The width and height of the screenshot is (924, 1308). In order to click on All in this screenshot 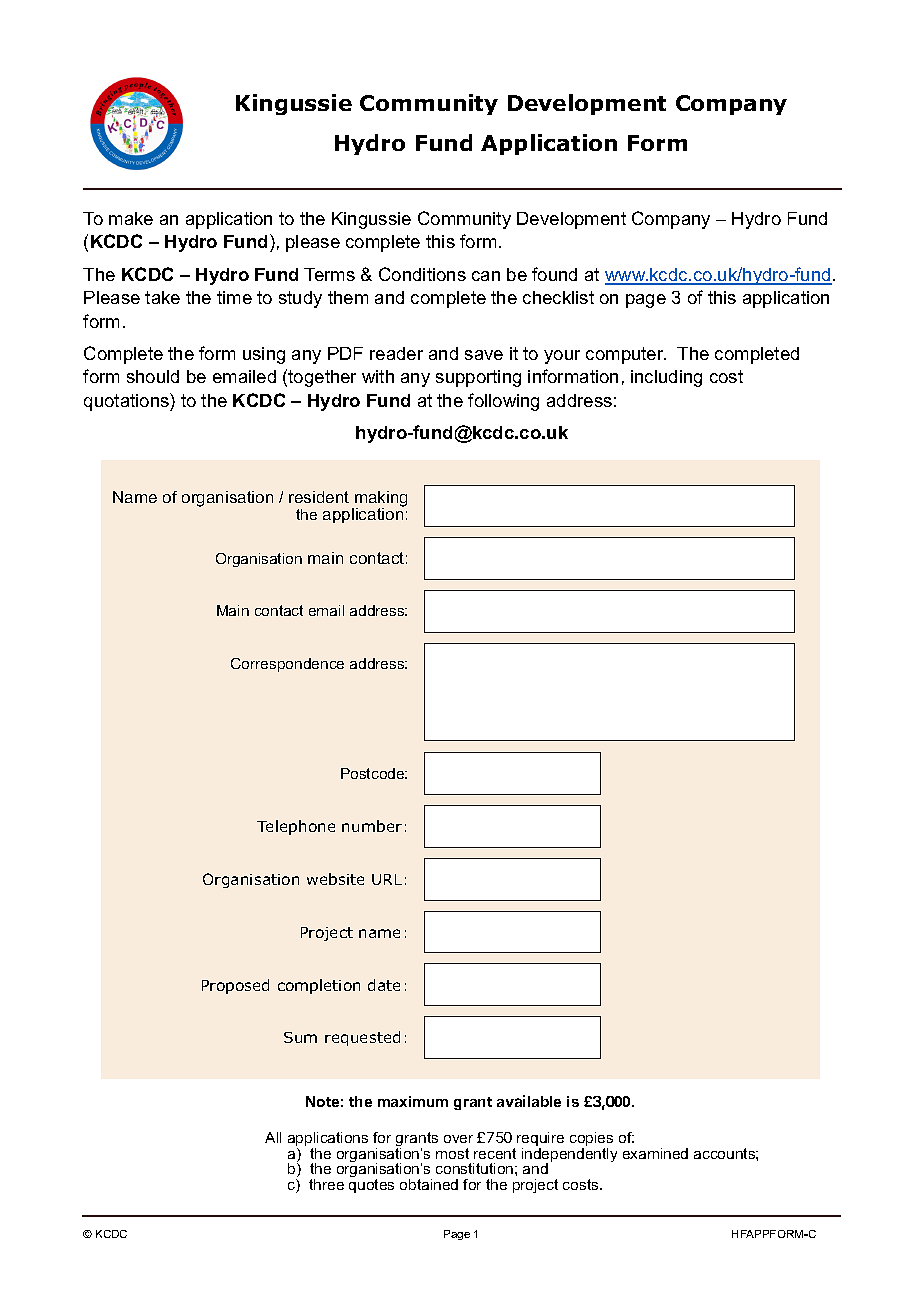, I will do `click(273, 1137)`.
